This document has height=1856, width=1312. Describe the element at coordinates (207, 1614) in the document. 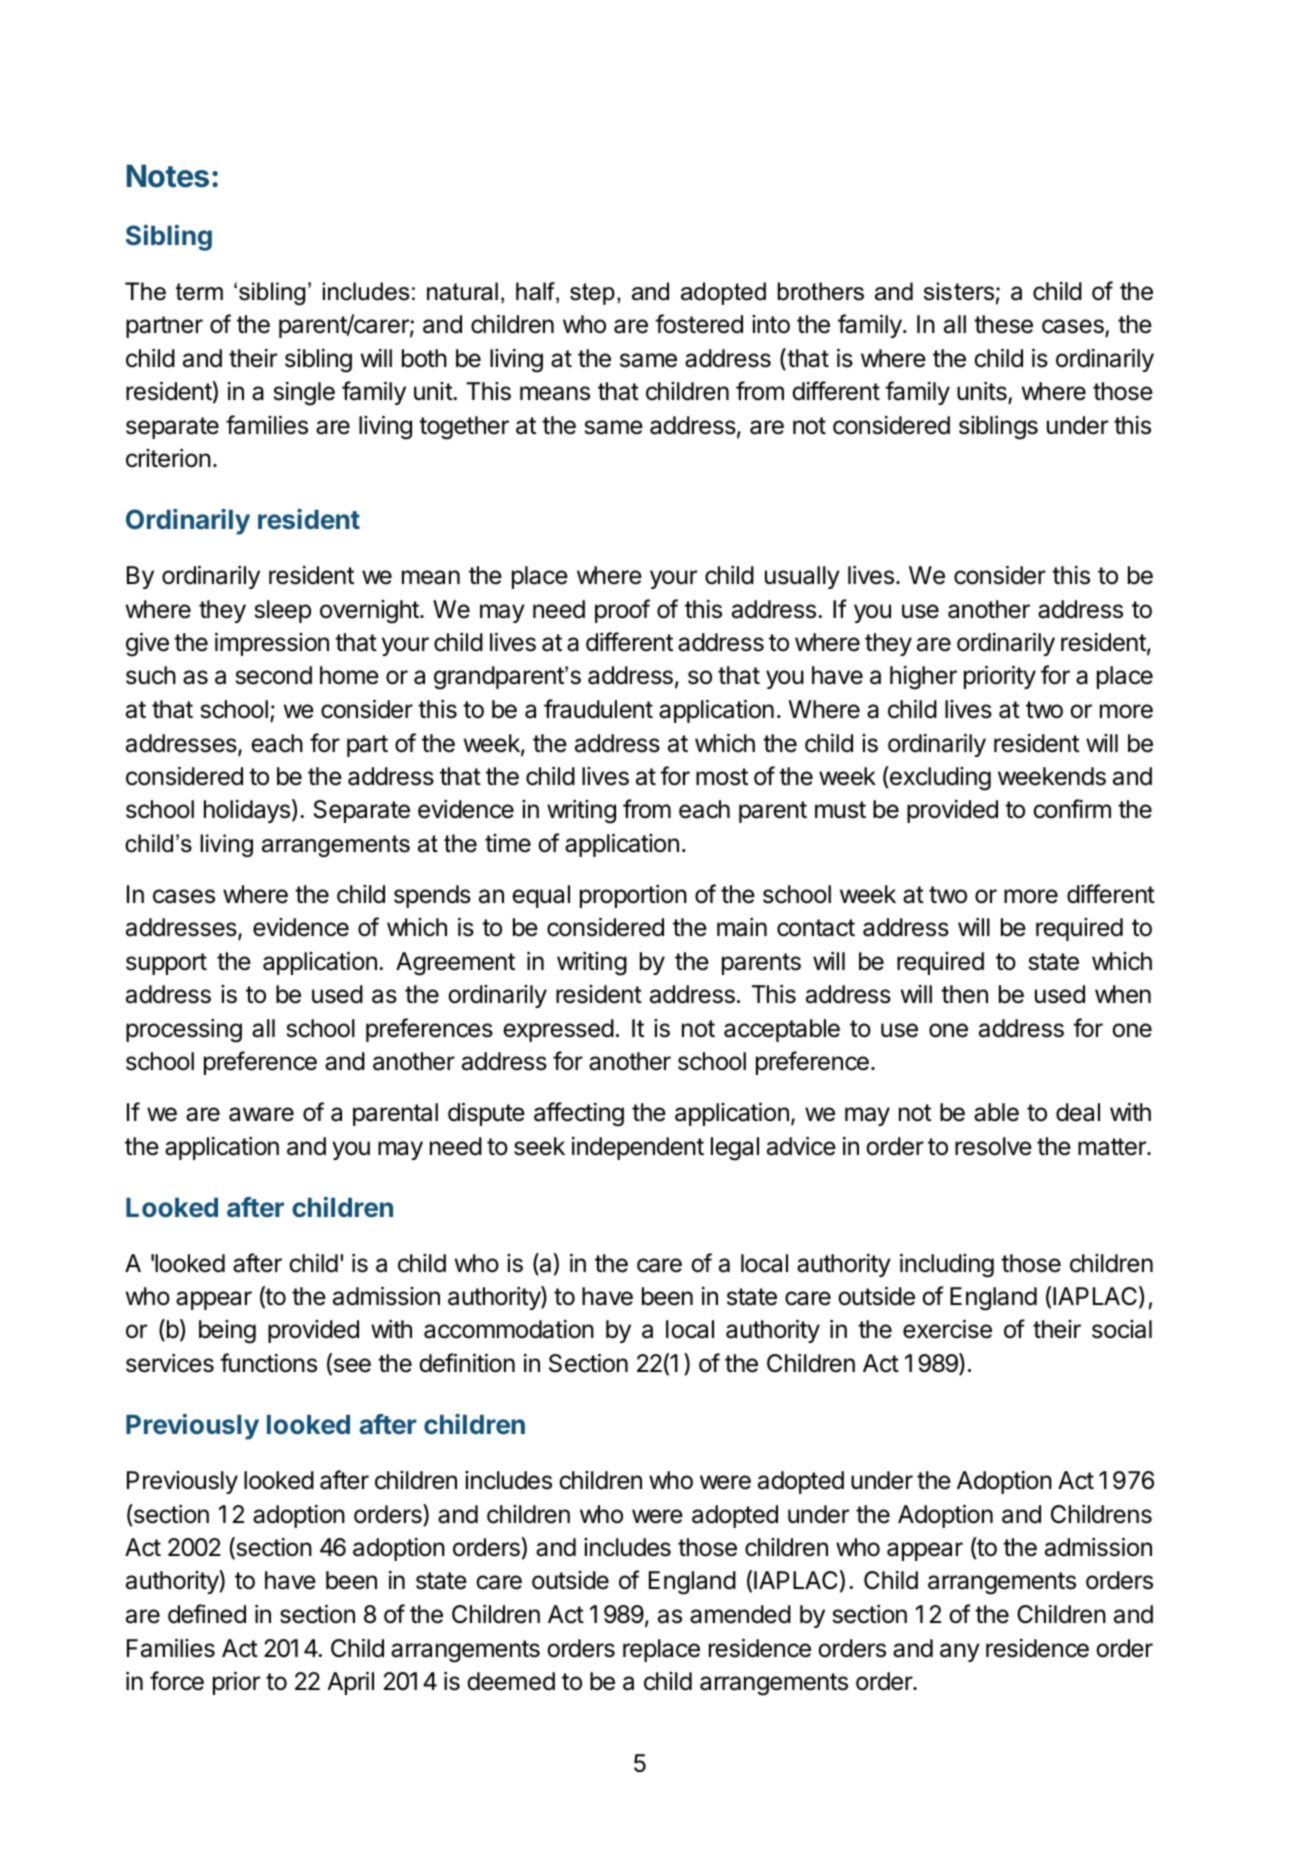

I see `defined` at that location.
